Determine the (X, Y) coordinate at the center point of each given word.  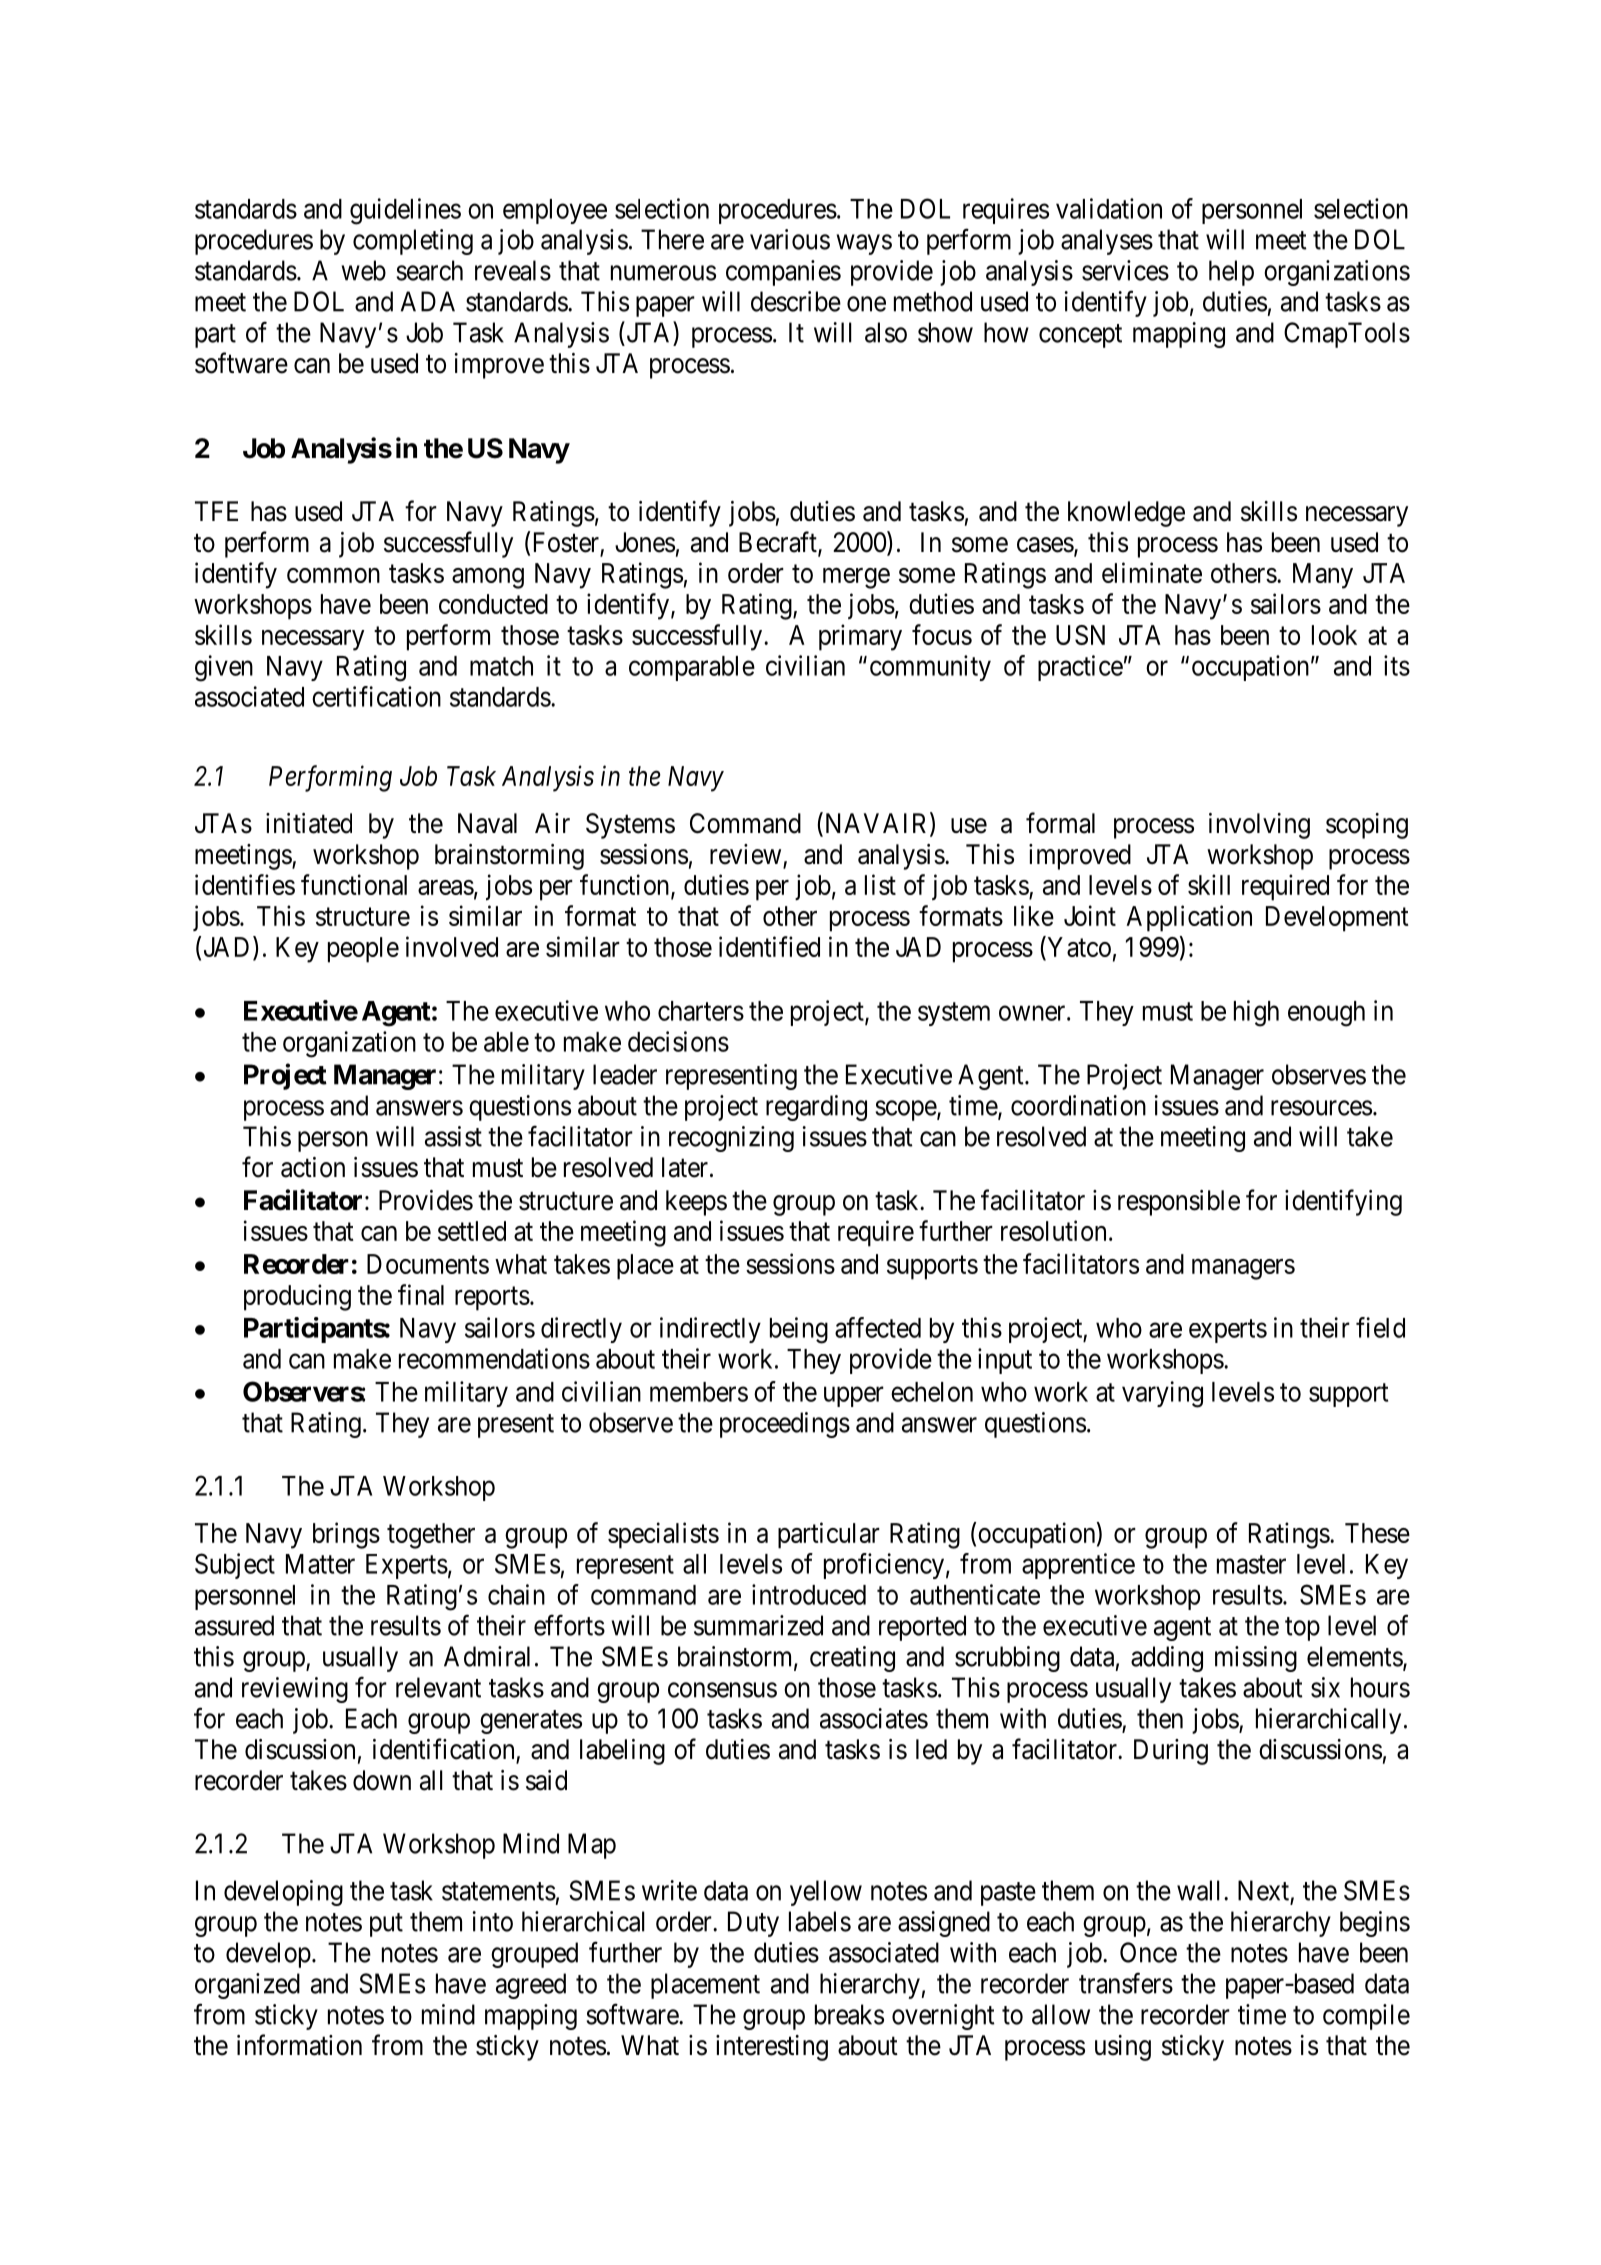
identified (769, 946)
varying (1162, 1394)
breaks (849, 2014)
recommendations (494, 1358)
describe (796, 301)
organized (247, 1986)
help (1231, 273)
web (364, 270)
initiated (309, 823)
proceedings (785, 1425)
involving (1259, 826)
